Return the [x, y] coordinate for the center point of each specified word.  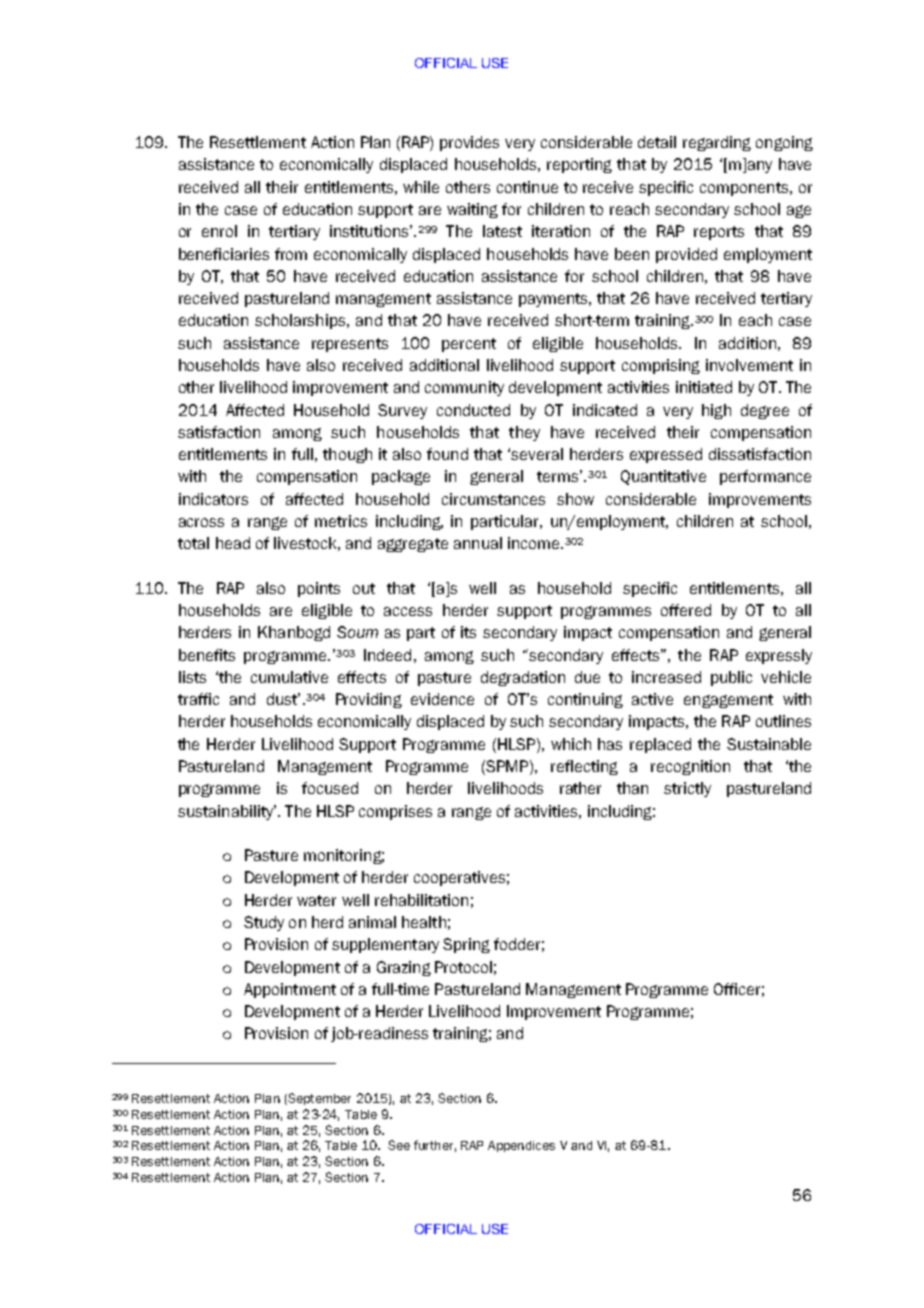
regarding [717, 143]
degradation [523, 678]
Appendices [521, 1146]
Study [264, 923]
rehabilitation [421, 900]
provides [469, 143]
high [716, 411]
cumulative [289, 677]
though [347, 455]
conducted [473, 410]
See [399, 1145]
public [731, 678]
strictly [687, 789]
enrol [219, 231]
